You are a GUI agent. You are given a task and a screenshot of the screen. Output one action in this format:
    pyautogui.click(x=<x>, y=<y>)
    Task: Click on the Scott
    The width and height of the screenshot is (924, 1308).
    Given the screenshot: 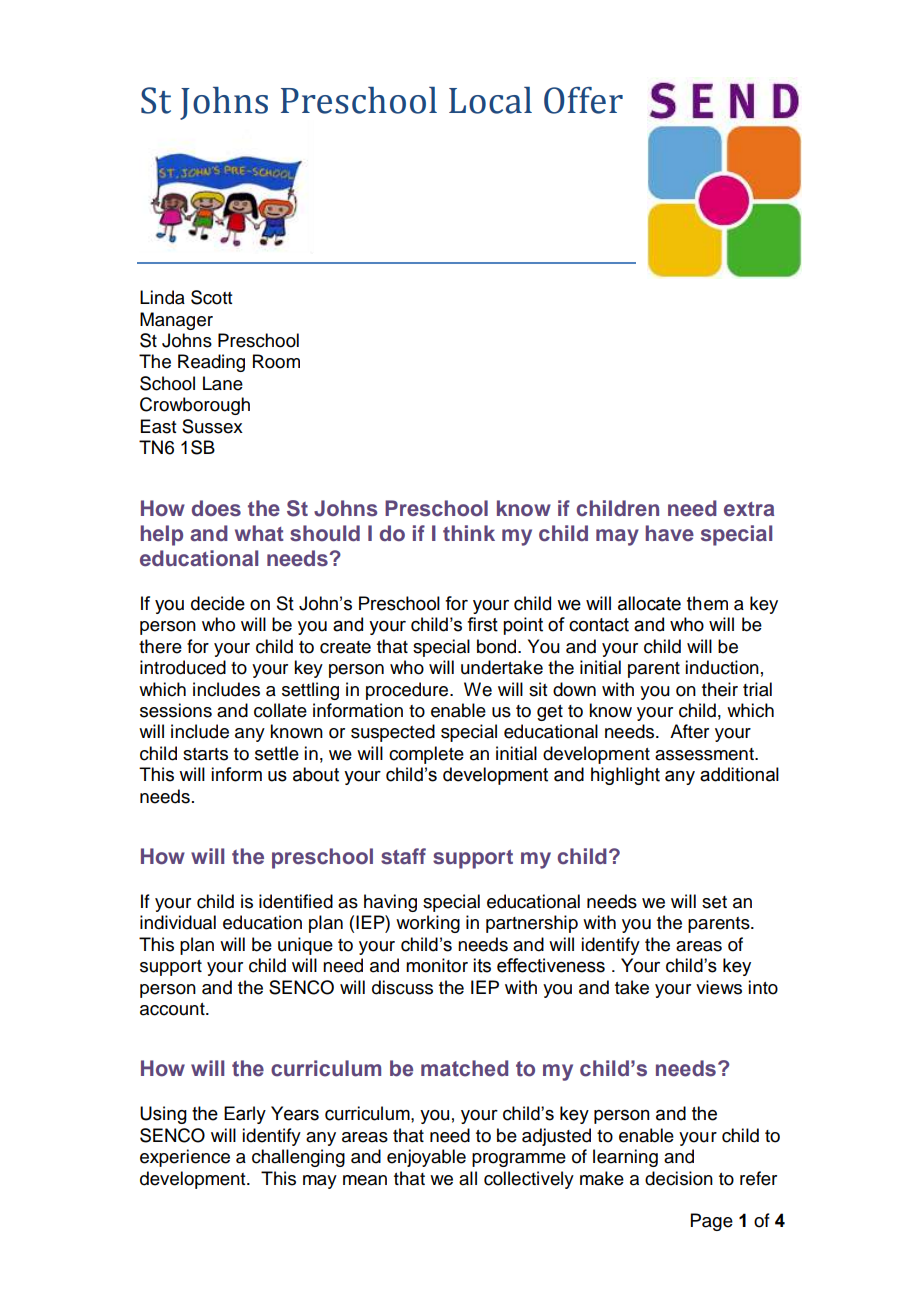 What is the action you would take?
    pyautogui.click(x=211, y=297)
